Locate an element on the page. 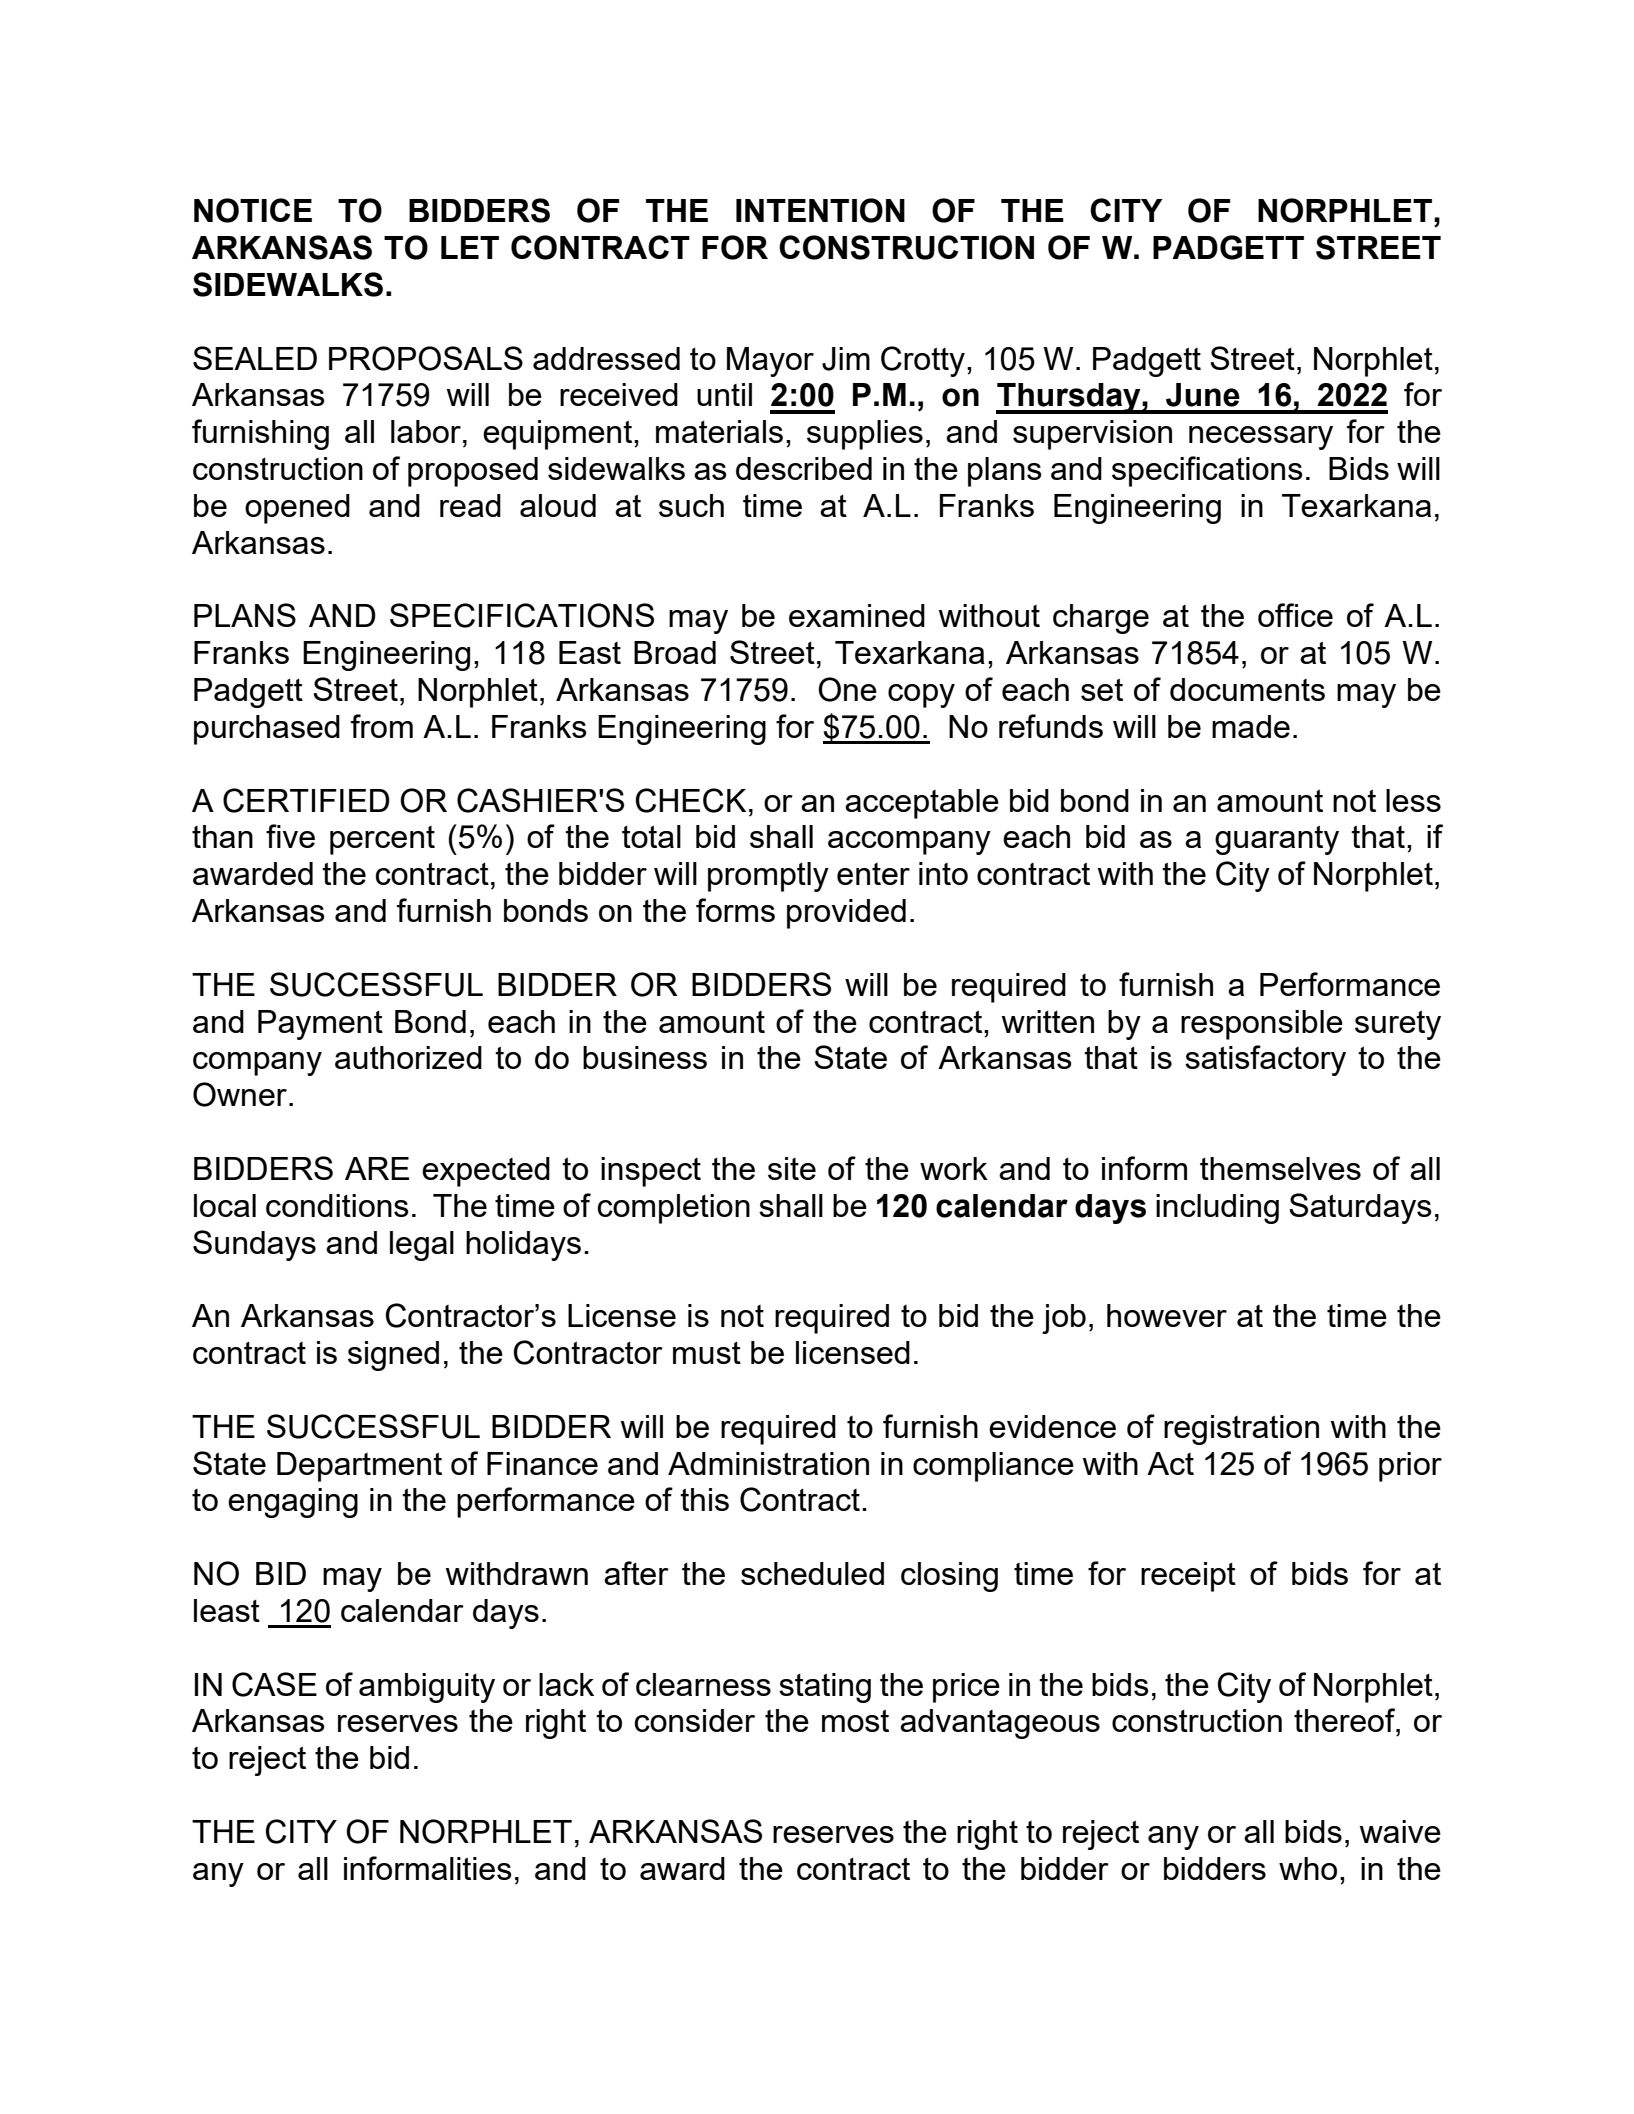  who is located at coordinates (1308, 1868).
